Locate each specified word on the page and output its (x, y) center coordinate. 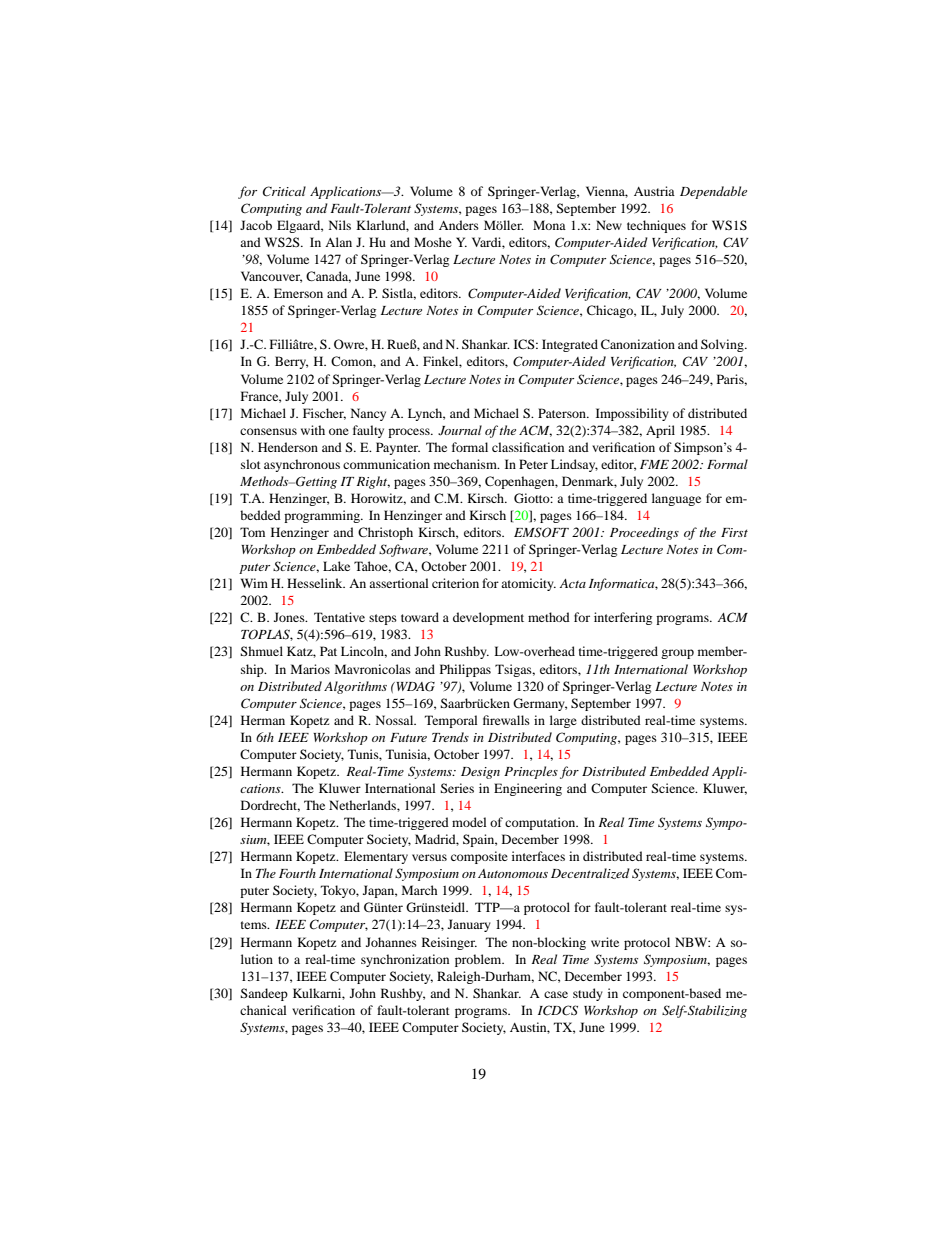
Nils (340, 225)
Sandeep (264, 994)
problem (479, 960)
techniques (656, 226)
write (605, 942)
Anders (459, 225)
